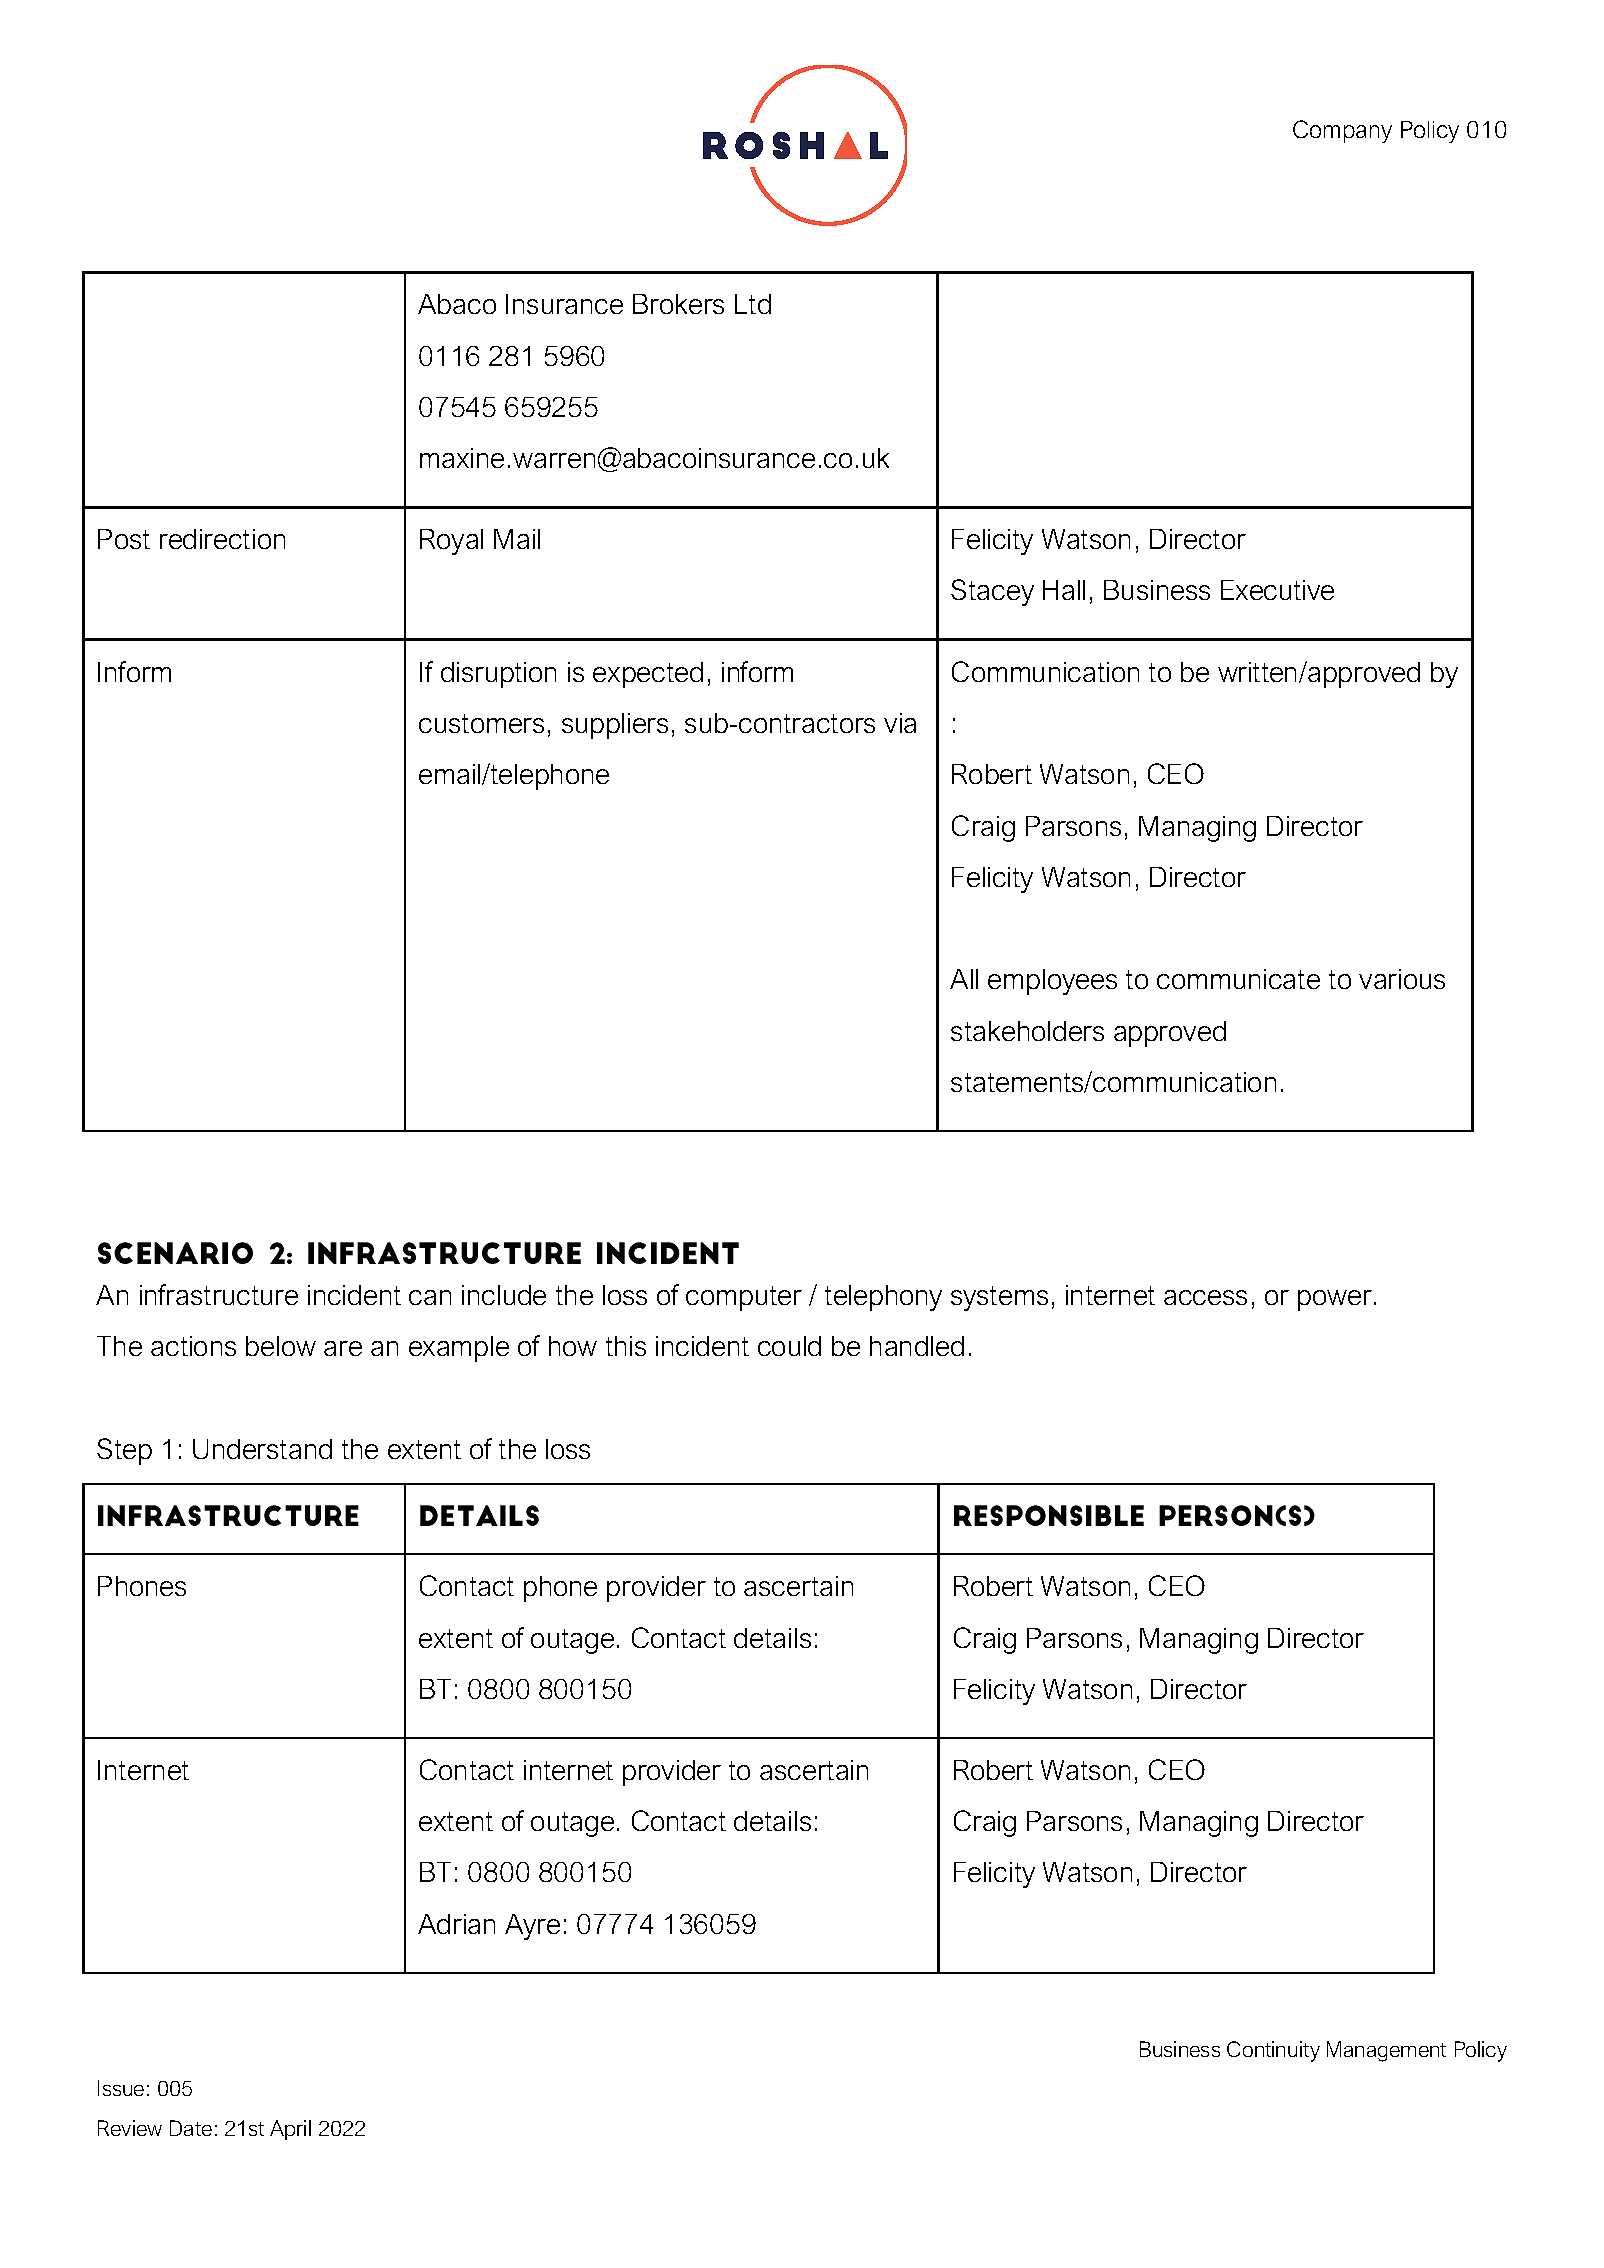 The width and height of the screenshot is (1604, 2268). What do you see at coordinates (219, 1294) in the screenshot?
I see `infrastructure` at bounding box center [219, 1294].
